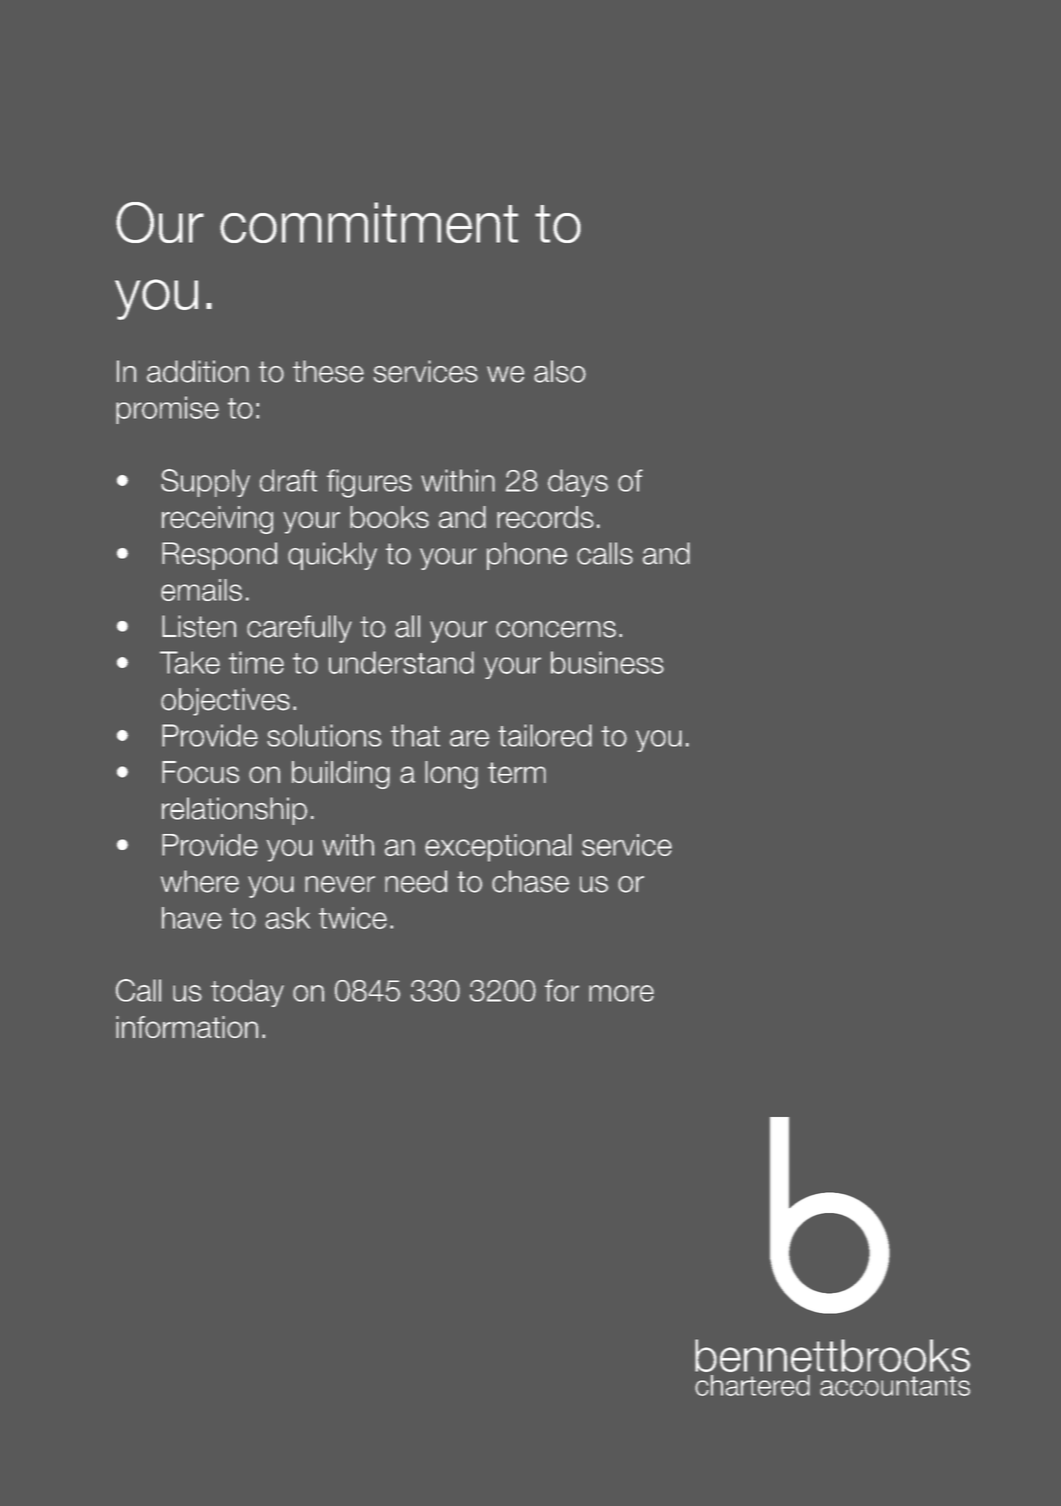 Image resolution: width=1061 pixels, height=1506 pixels. Describe the element at coordinates (621, 993) in the screenshot. I see `more` at that location.
